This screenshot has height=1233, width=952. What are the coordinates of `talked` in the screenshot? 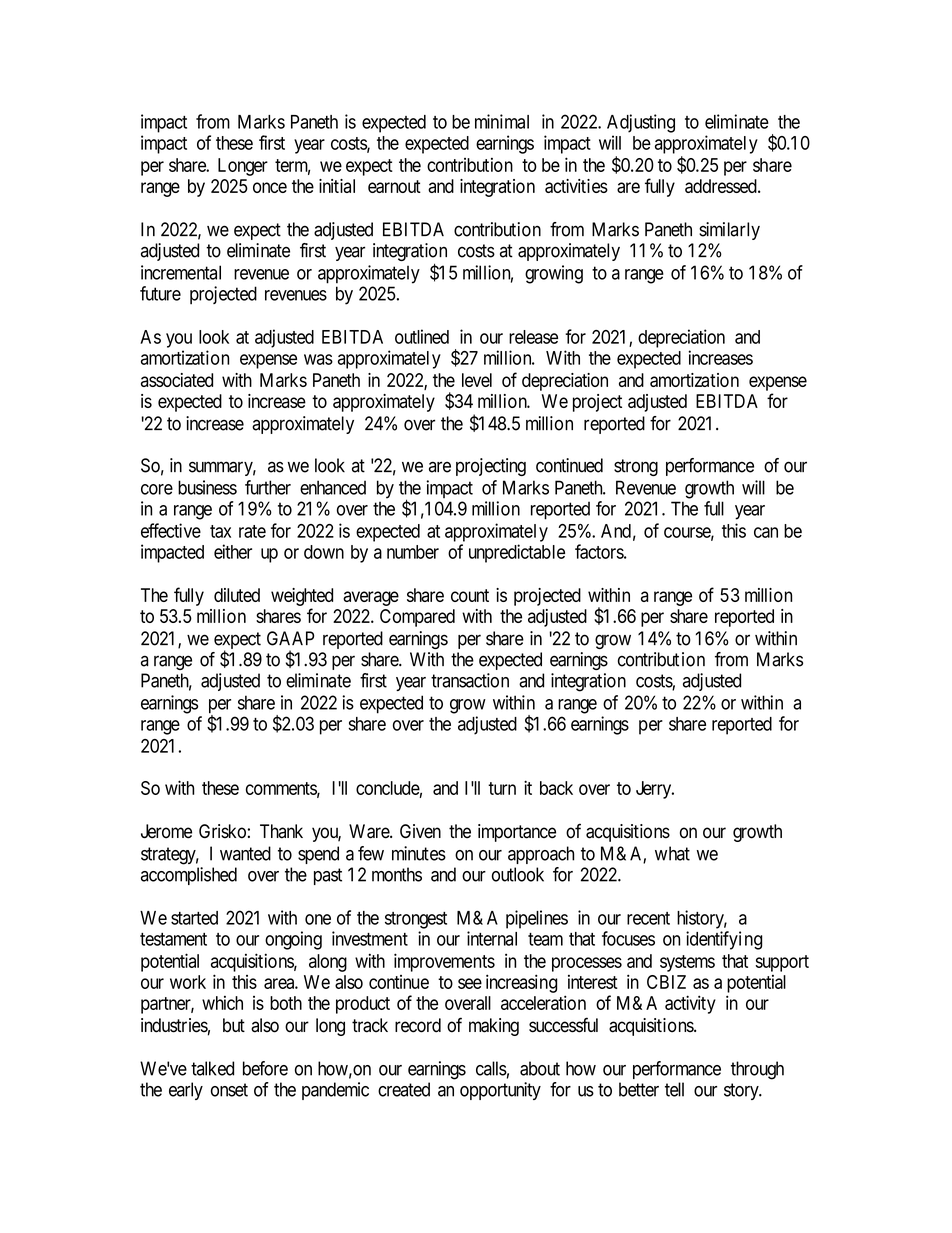 It's located at (212, 1068).
